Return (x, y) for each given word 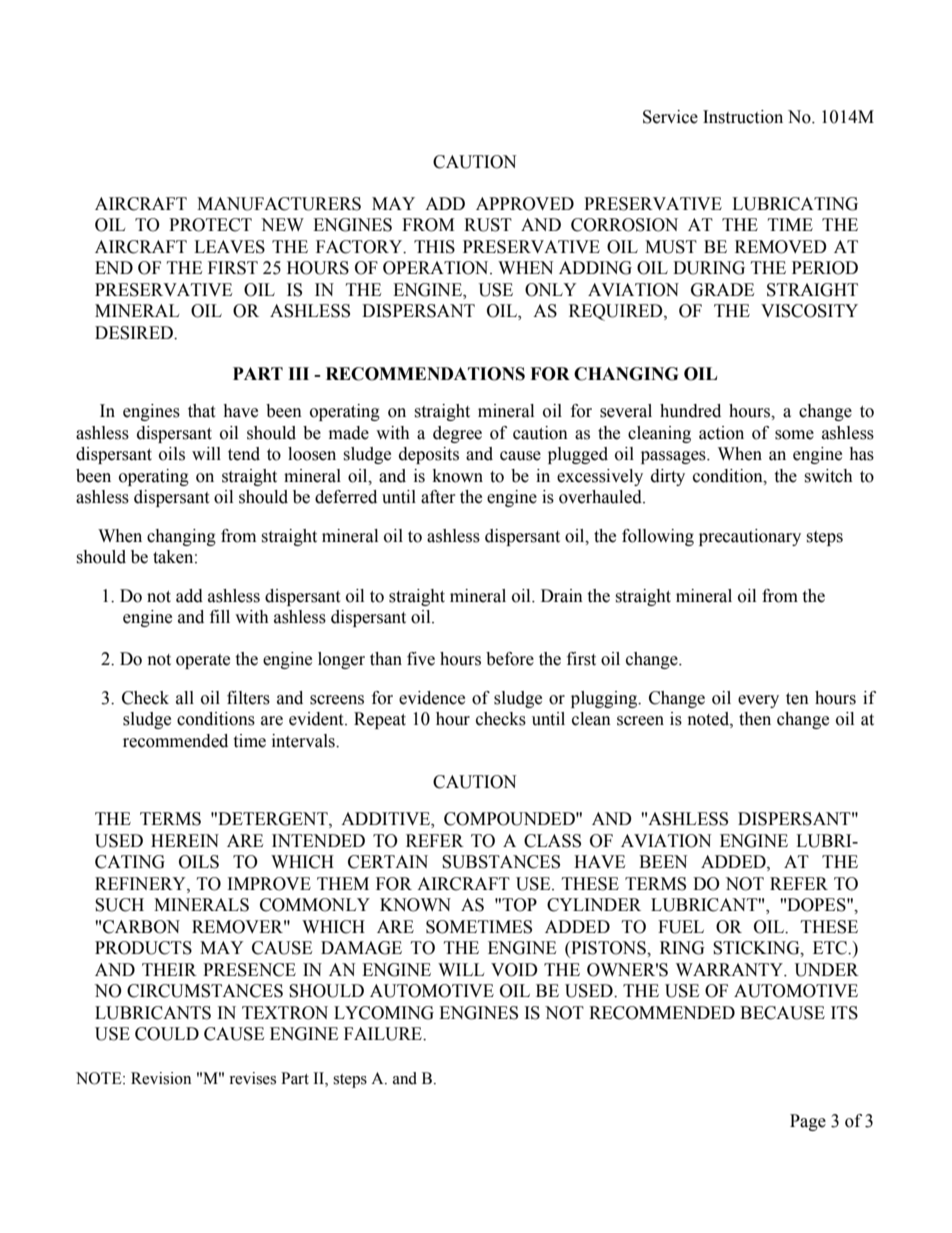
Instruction (743, 117)
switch (828, 476)
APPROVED (525, 204)
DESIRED (135, 333)
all (185, 698)
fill (220, 616)
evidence (432, 698)
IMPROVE (269, 884)
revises (252, 1078)
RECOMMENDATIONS (425, 374)
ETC (831, 948)
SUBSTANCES (501, 862)
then (755, 719)
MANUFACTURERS (279, 204)
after (438, 497)
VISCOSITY (809, 311)
